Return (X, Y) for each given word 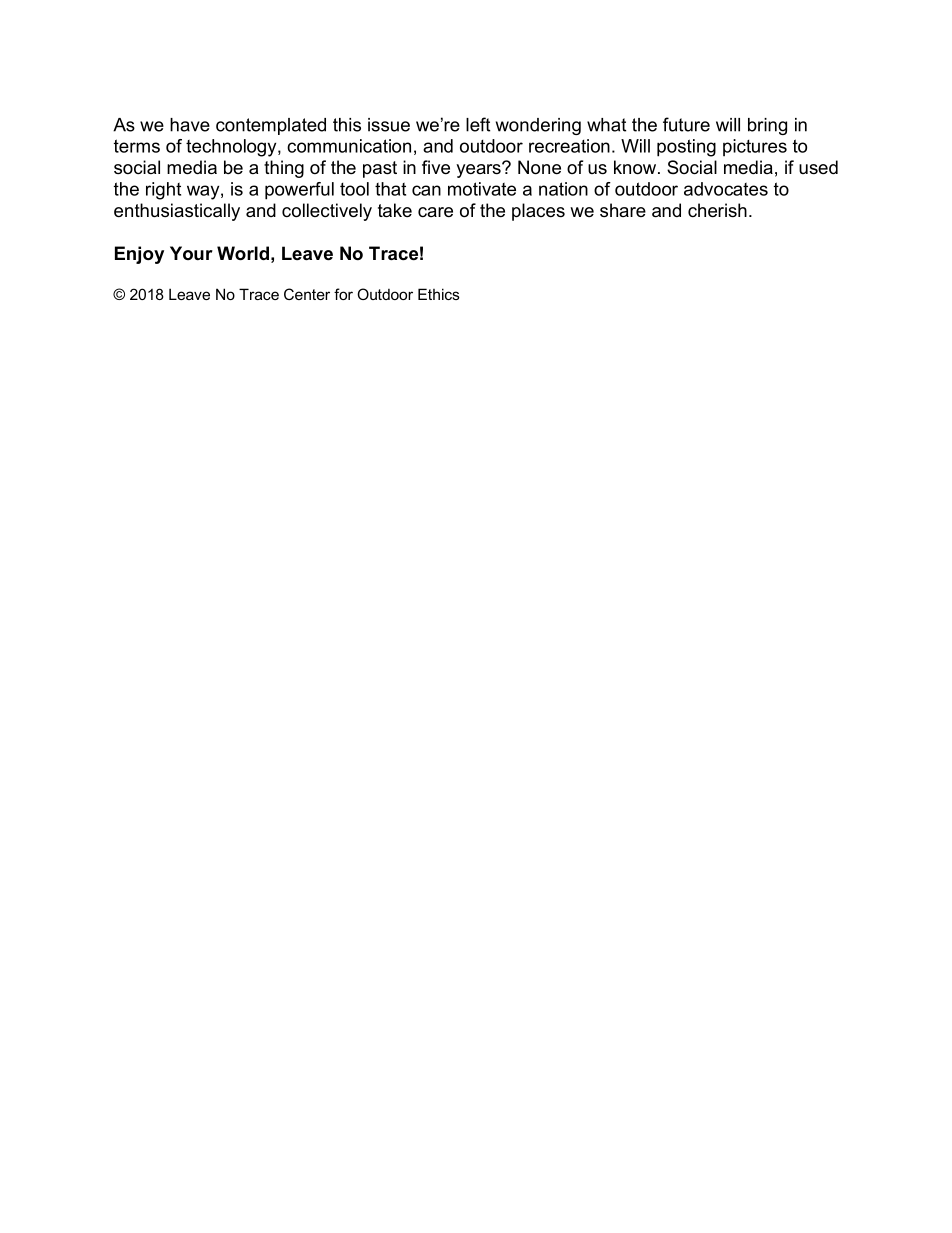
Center (307, 294)
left (478, 124)
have (190, 125)
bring (767, 126)
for (343, 294)
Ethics (439, 294)
